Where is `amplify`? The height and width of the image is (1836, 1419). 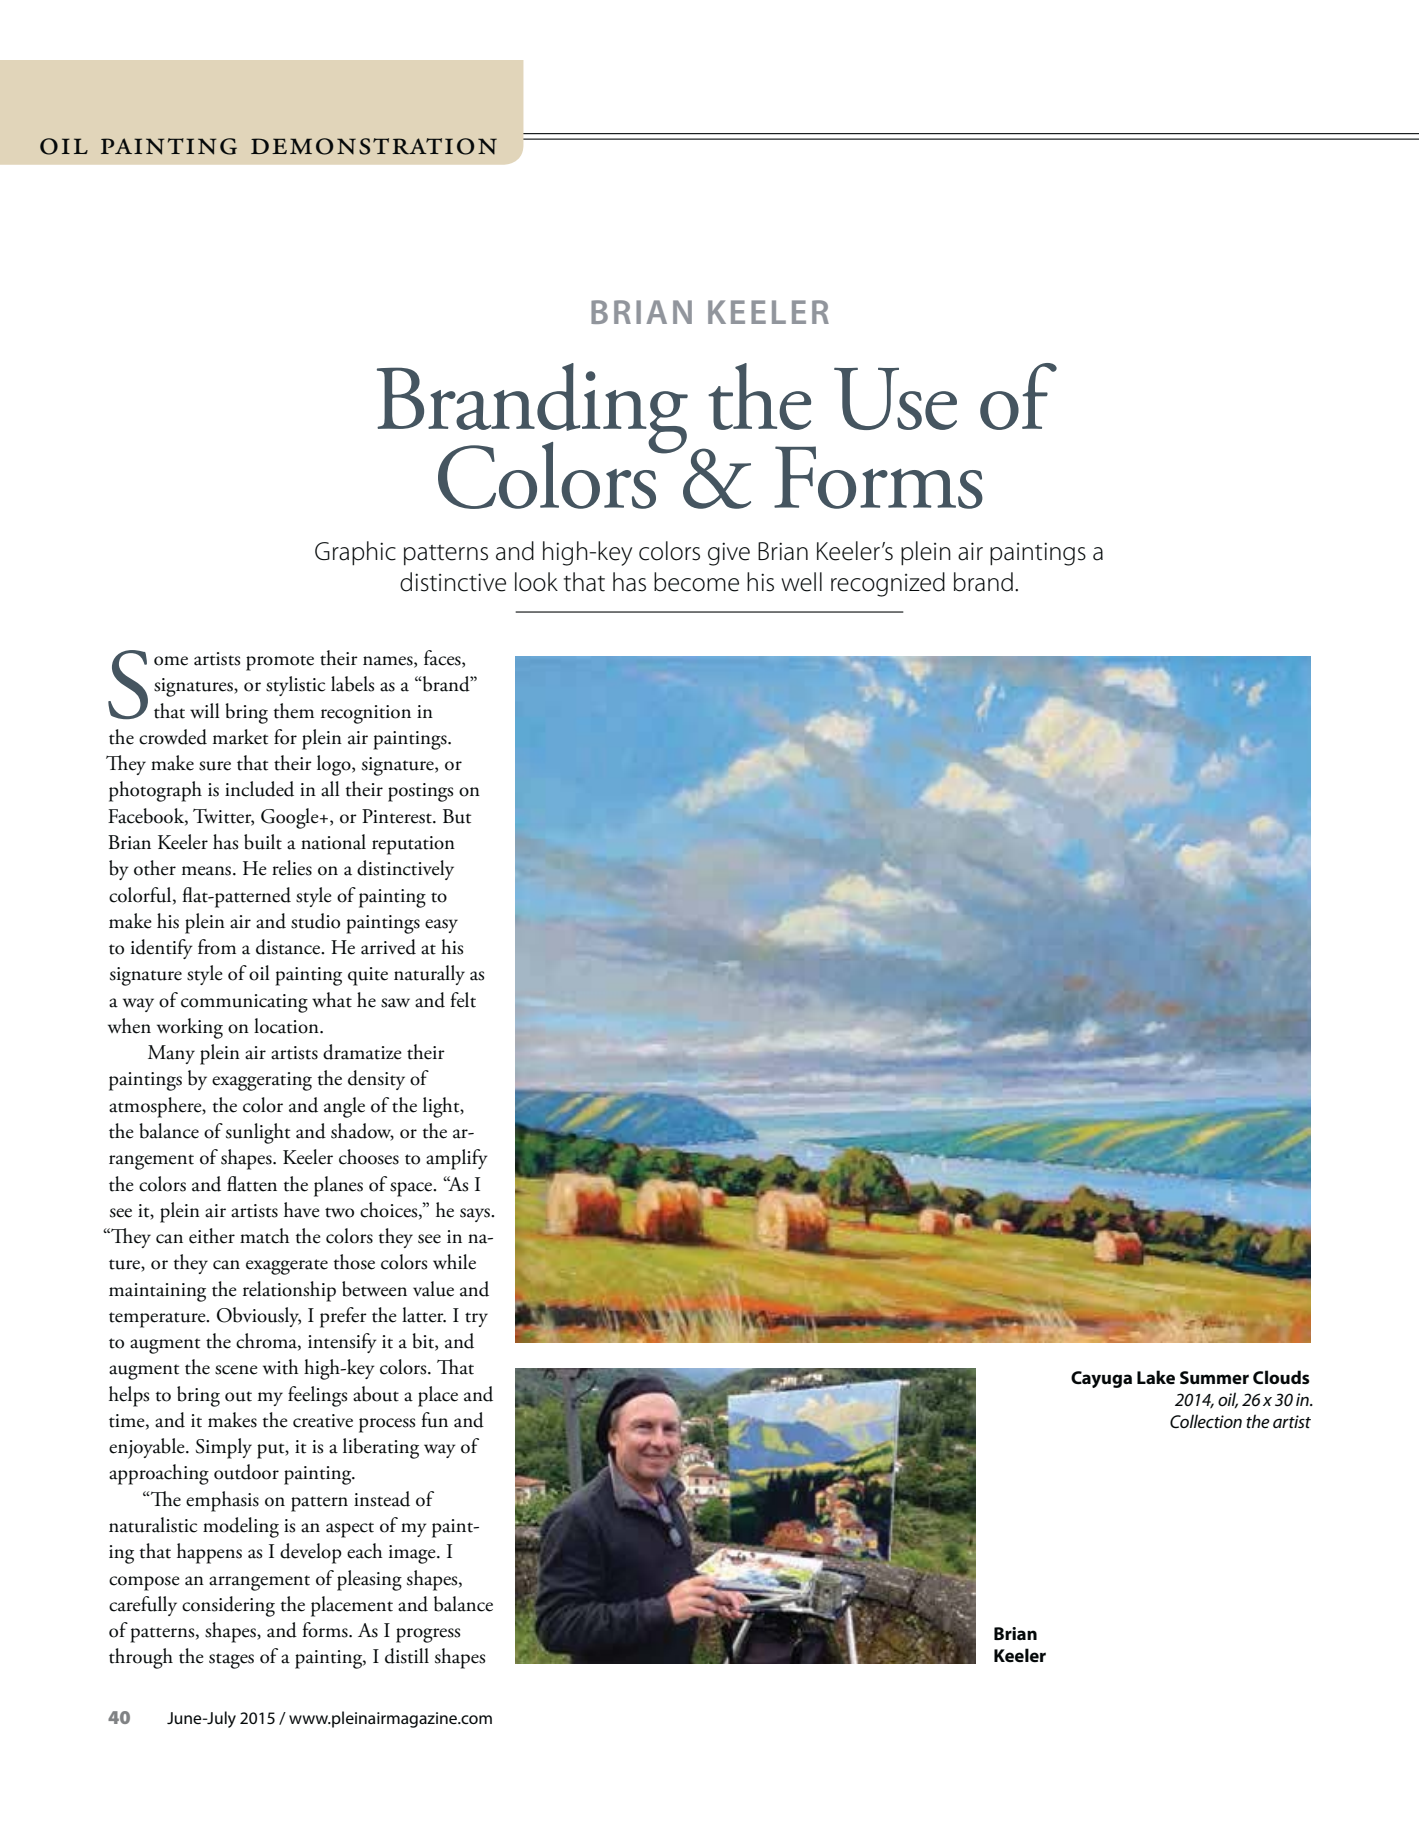
amplify is located at coordinates (457, 1159).
